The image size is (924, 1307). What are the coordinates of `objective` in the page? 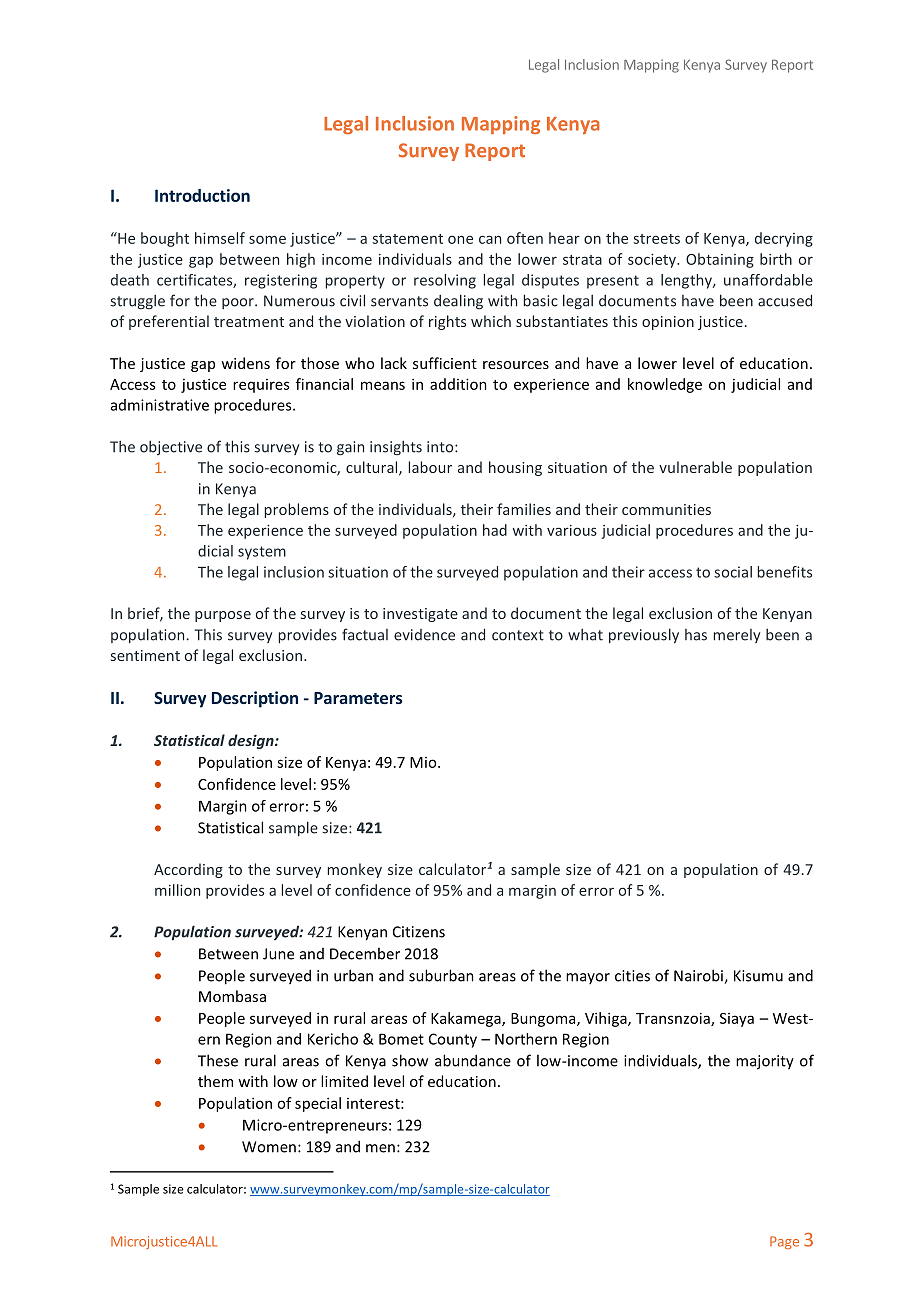 It's located at (171, 447).
